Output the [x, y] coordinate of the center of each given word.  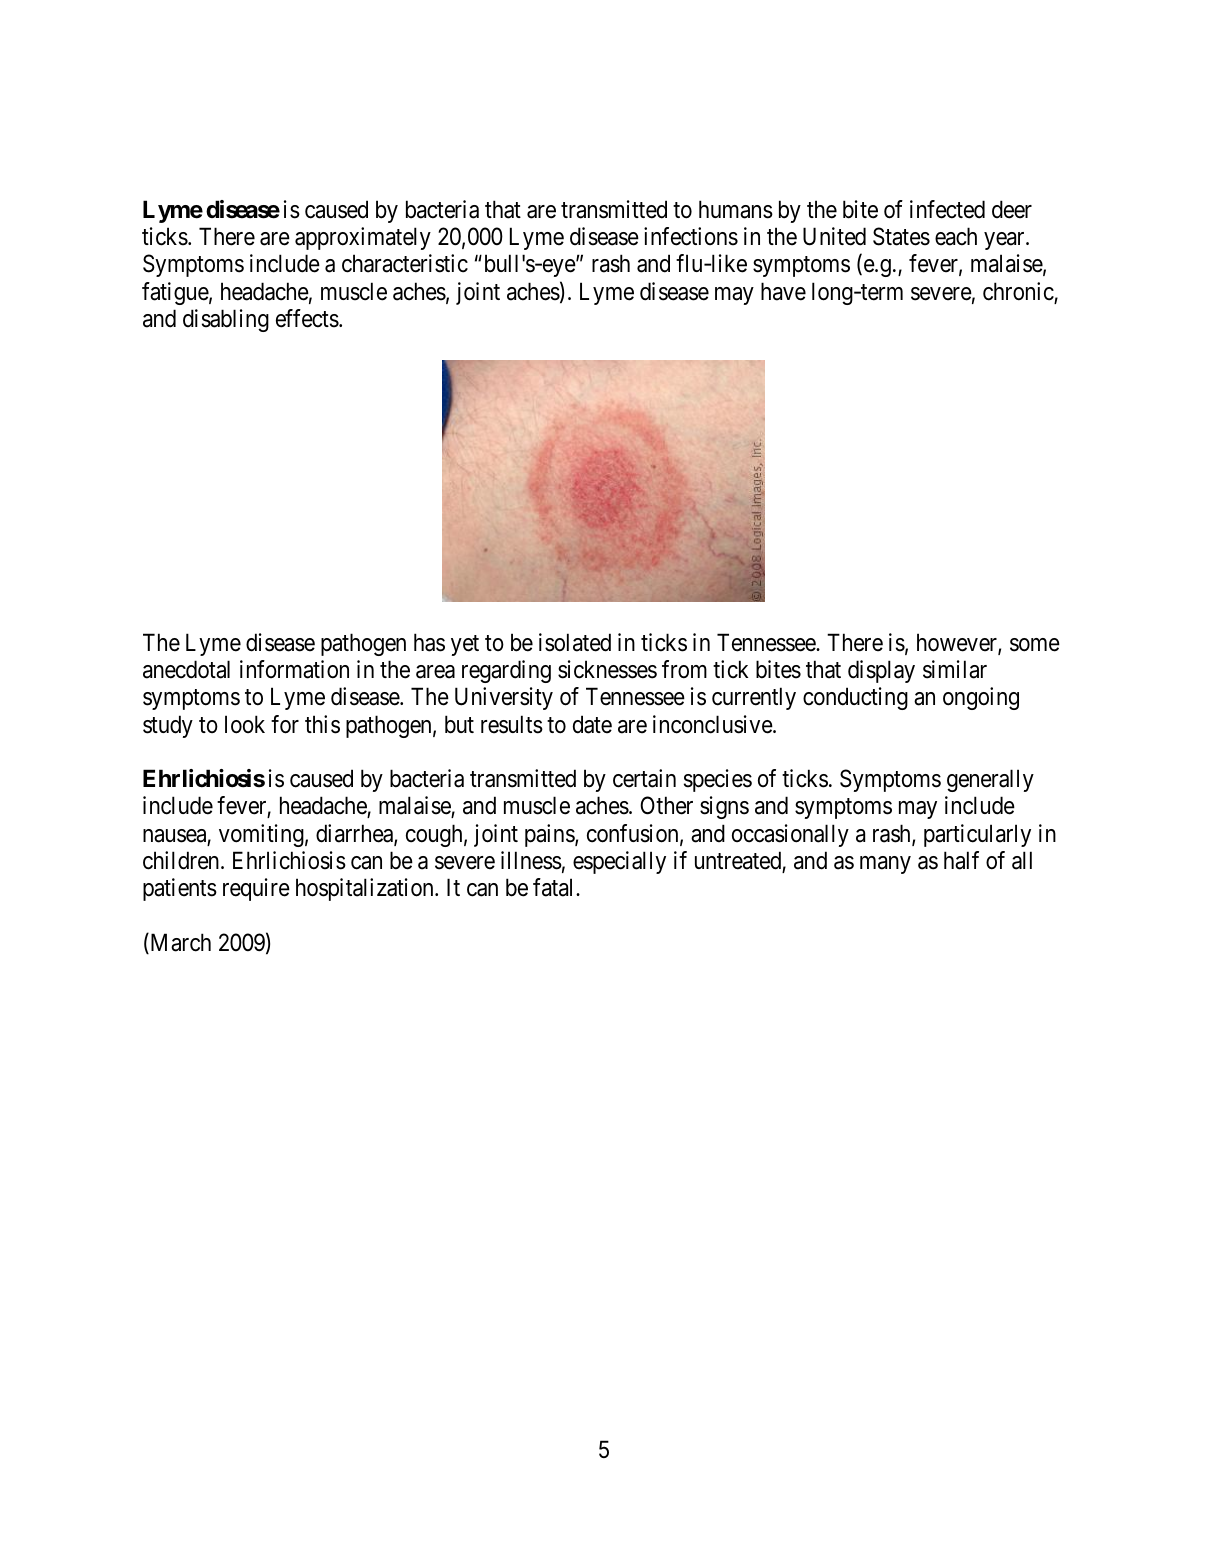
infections [691, 236]
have [783, 291]
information [294, 669]
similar [955, 669]
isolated [575, 642]
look [245, 724]
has [429, 642]
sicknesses [607, 669]
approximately [363, 238]
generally [990, 780]
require [256, 889]
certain [644, 778]
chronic [1019, 292]
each [956, 236]
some [1035, 645]
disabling [226, 320]
